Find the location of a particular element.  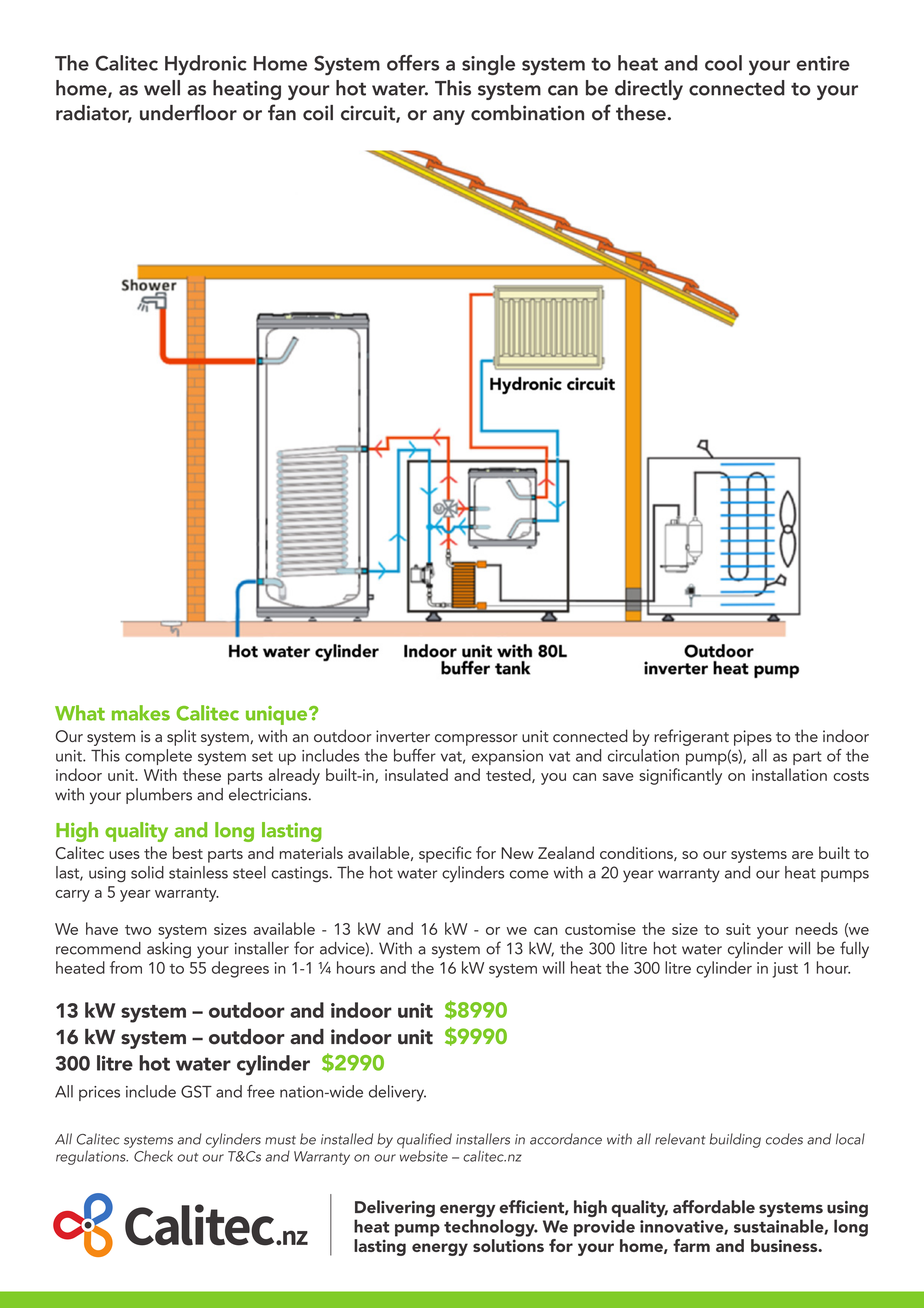

directly is located at coordinates (649, 90).
